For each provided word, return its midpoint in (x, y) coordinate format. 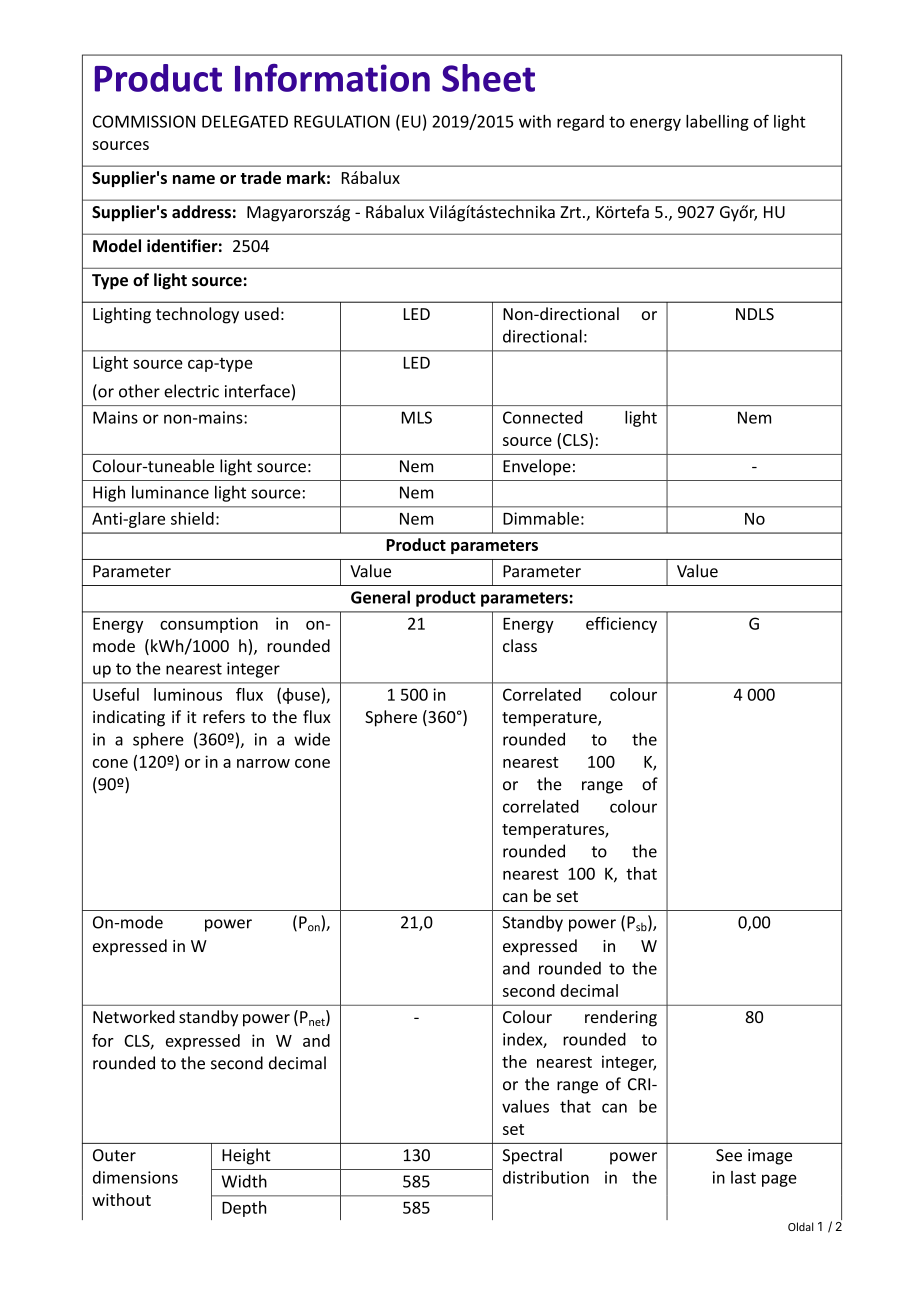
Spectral (532, 1156)
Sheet (488, 78)
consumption (209, 625)
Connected (542, 417)
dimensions (135, 1177)
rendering (621, 1018)
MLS (417, 417)
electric (191, 391)
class (520, 645)
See (729, 1155)
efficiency (621, 625)
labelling (717, 123)
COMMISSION (144, 121)
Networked (134, 1016)
